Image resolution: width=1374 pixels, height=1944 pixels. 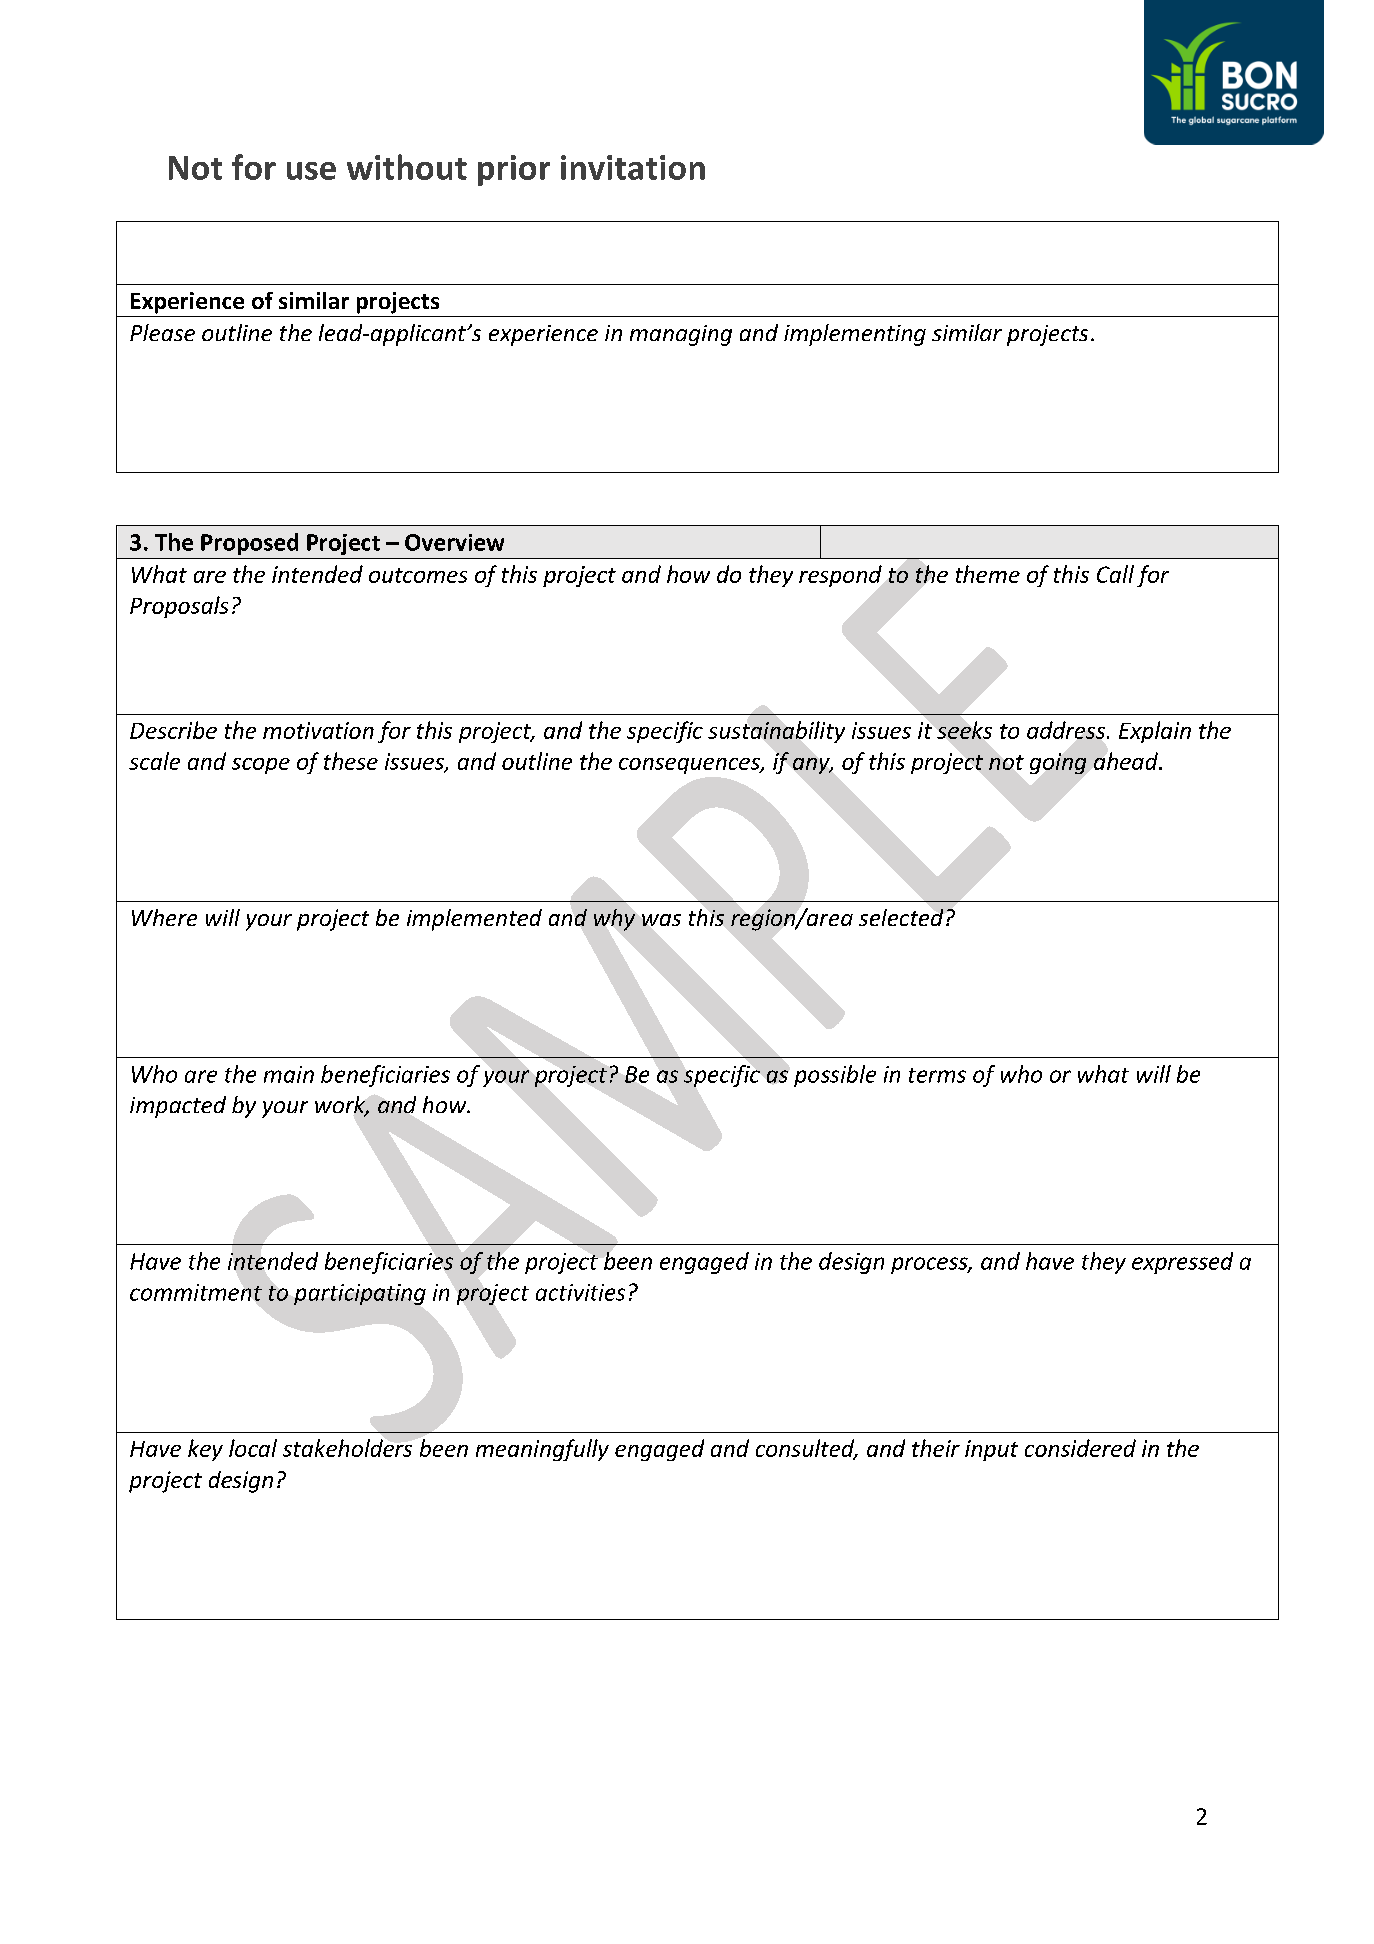 I want to click on consequences, so click(x=690, y=766).
